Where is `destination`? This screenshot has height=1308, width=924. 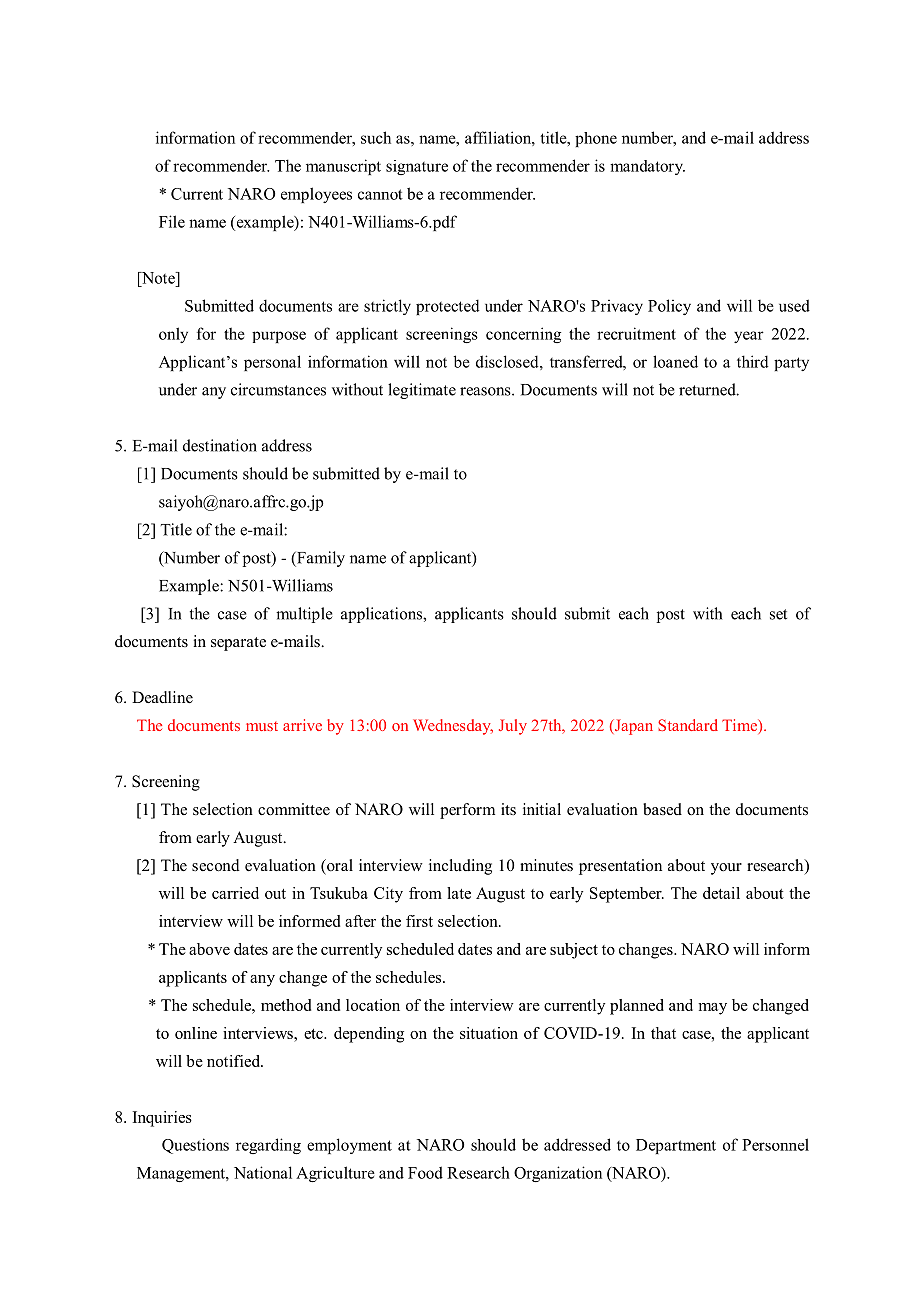
destination is located at coordinates (220, 445).
